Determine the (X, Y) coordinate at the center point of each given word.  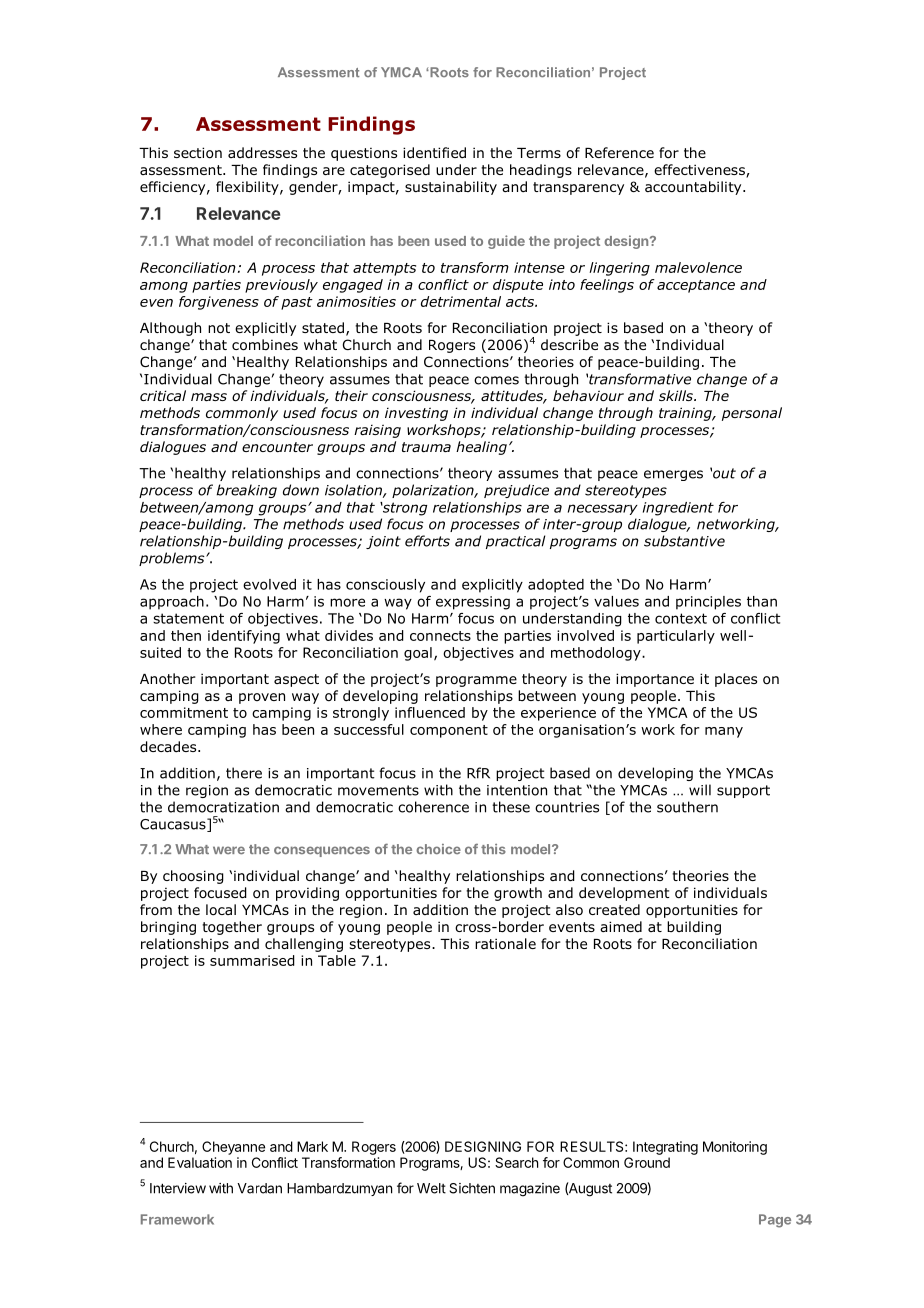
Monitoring (735, 1148)
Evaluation (200, 1162)
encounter (277, 447)
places (736, 680)
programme (476, 681)
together (232, 928)
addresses (262, 153)
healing (481, 448)
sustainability (451, 188)
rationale (505, 944)
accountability (694, 188)
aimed (621, 926)
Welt (431, 1188)
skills (677, 395)
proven (262, 698)
